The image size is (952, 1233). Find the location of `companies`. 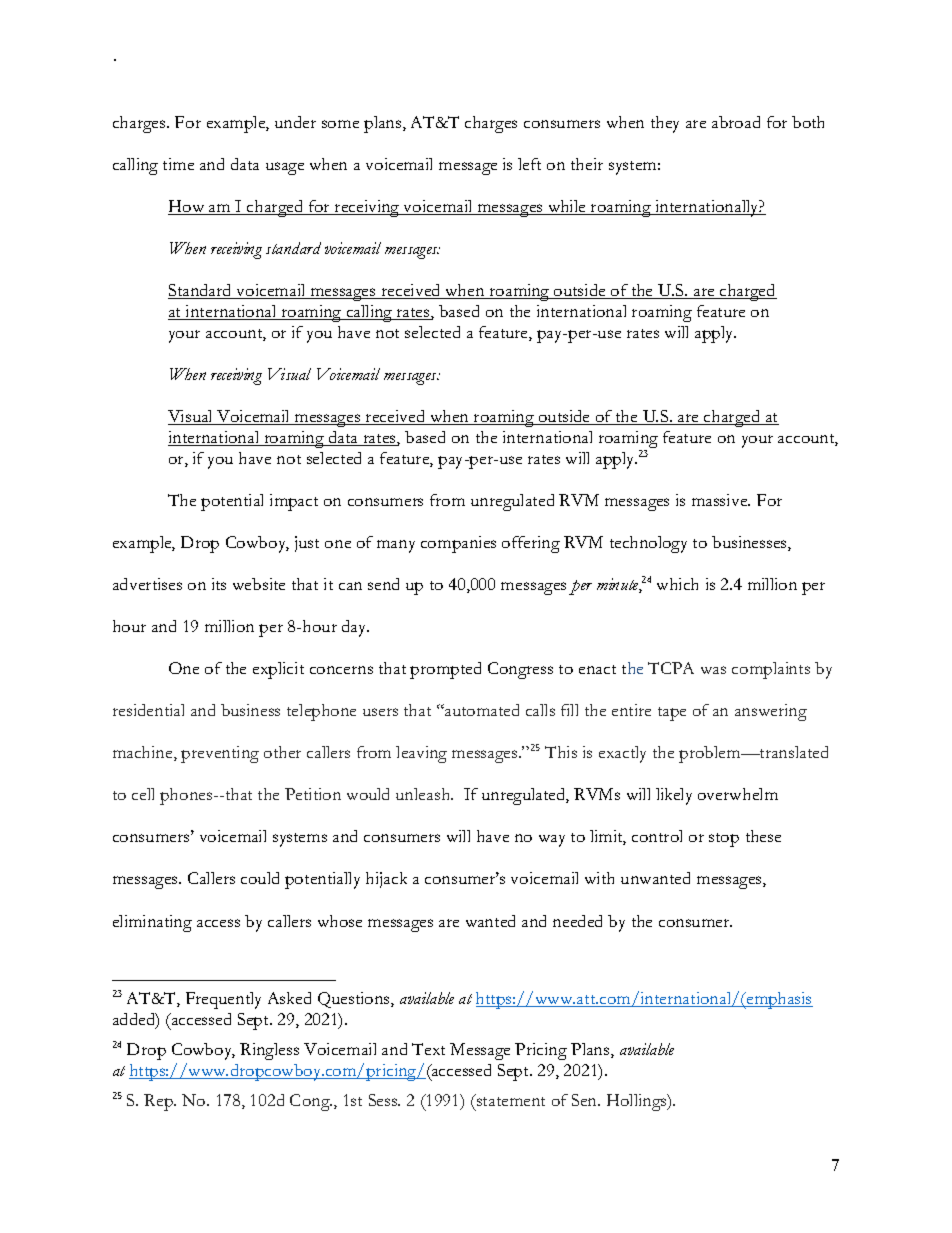

companies is located at coordinates (458, 544).
